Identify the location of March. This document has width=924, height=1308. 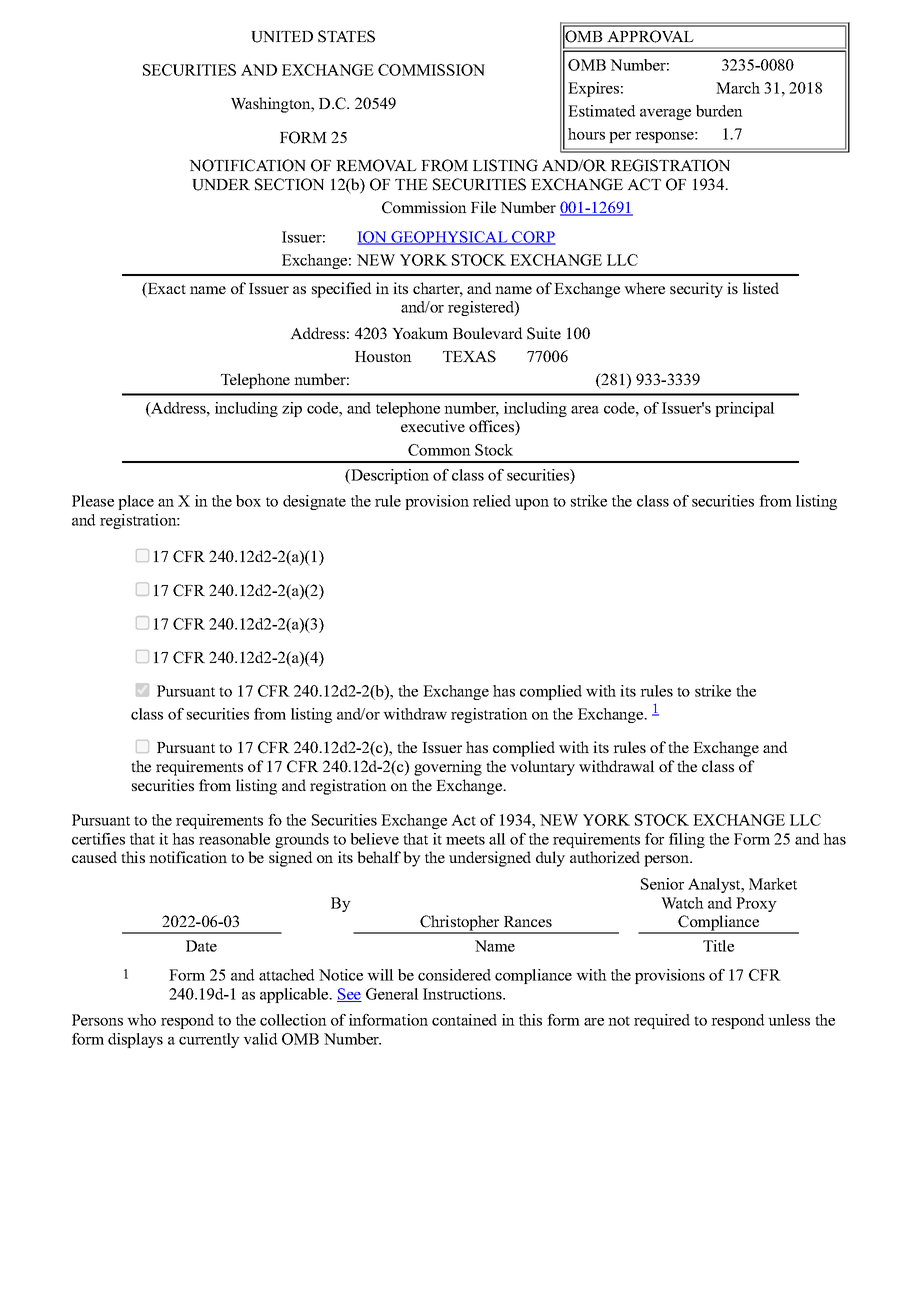
(738, 88).
